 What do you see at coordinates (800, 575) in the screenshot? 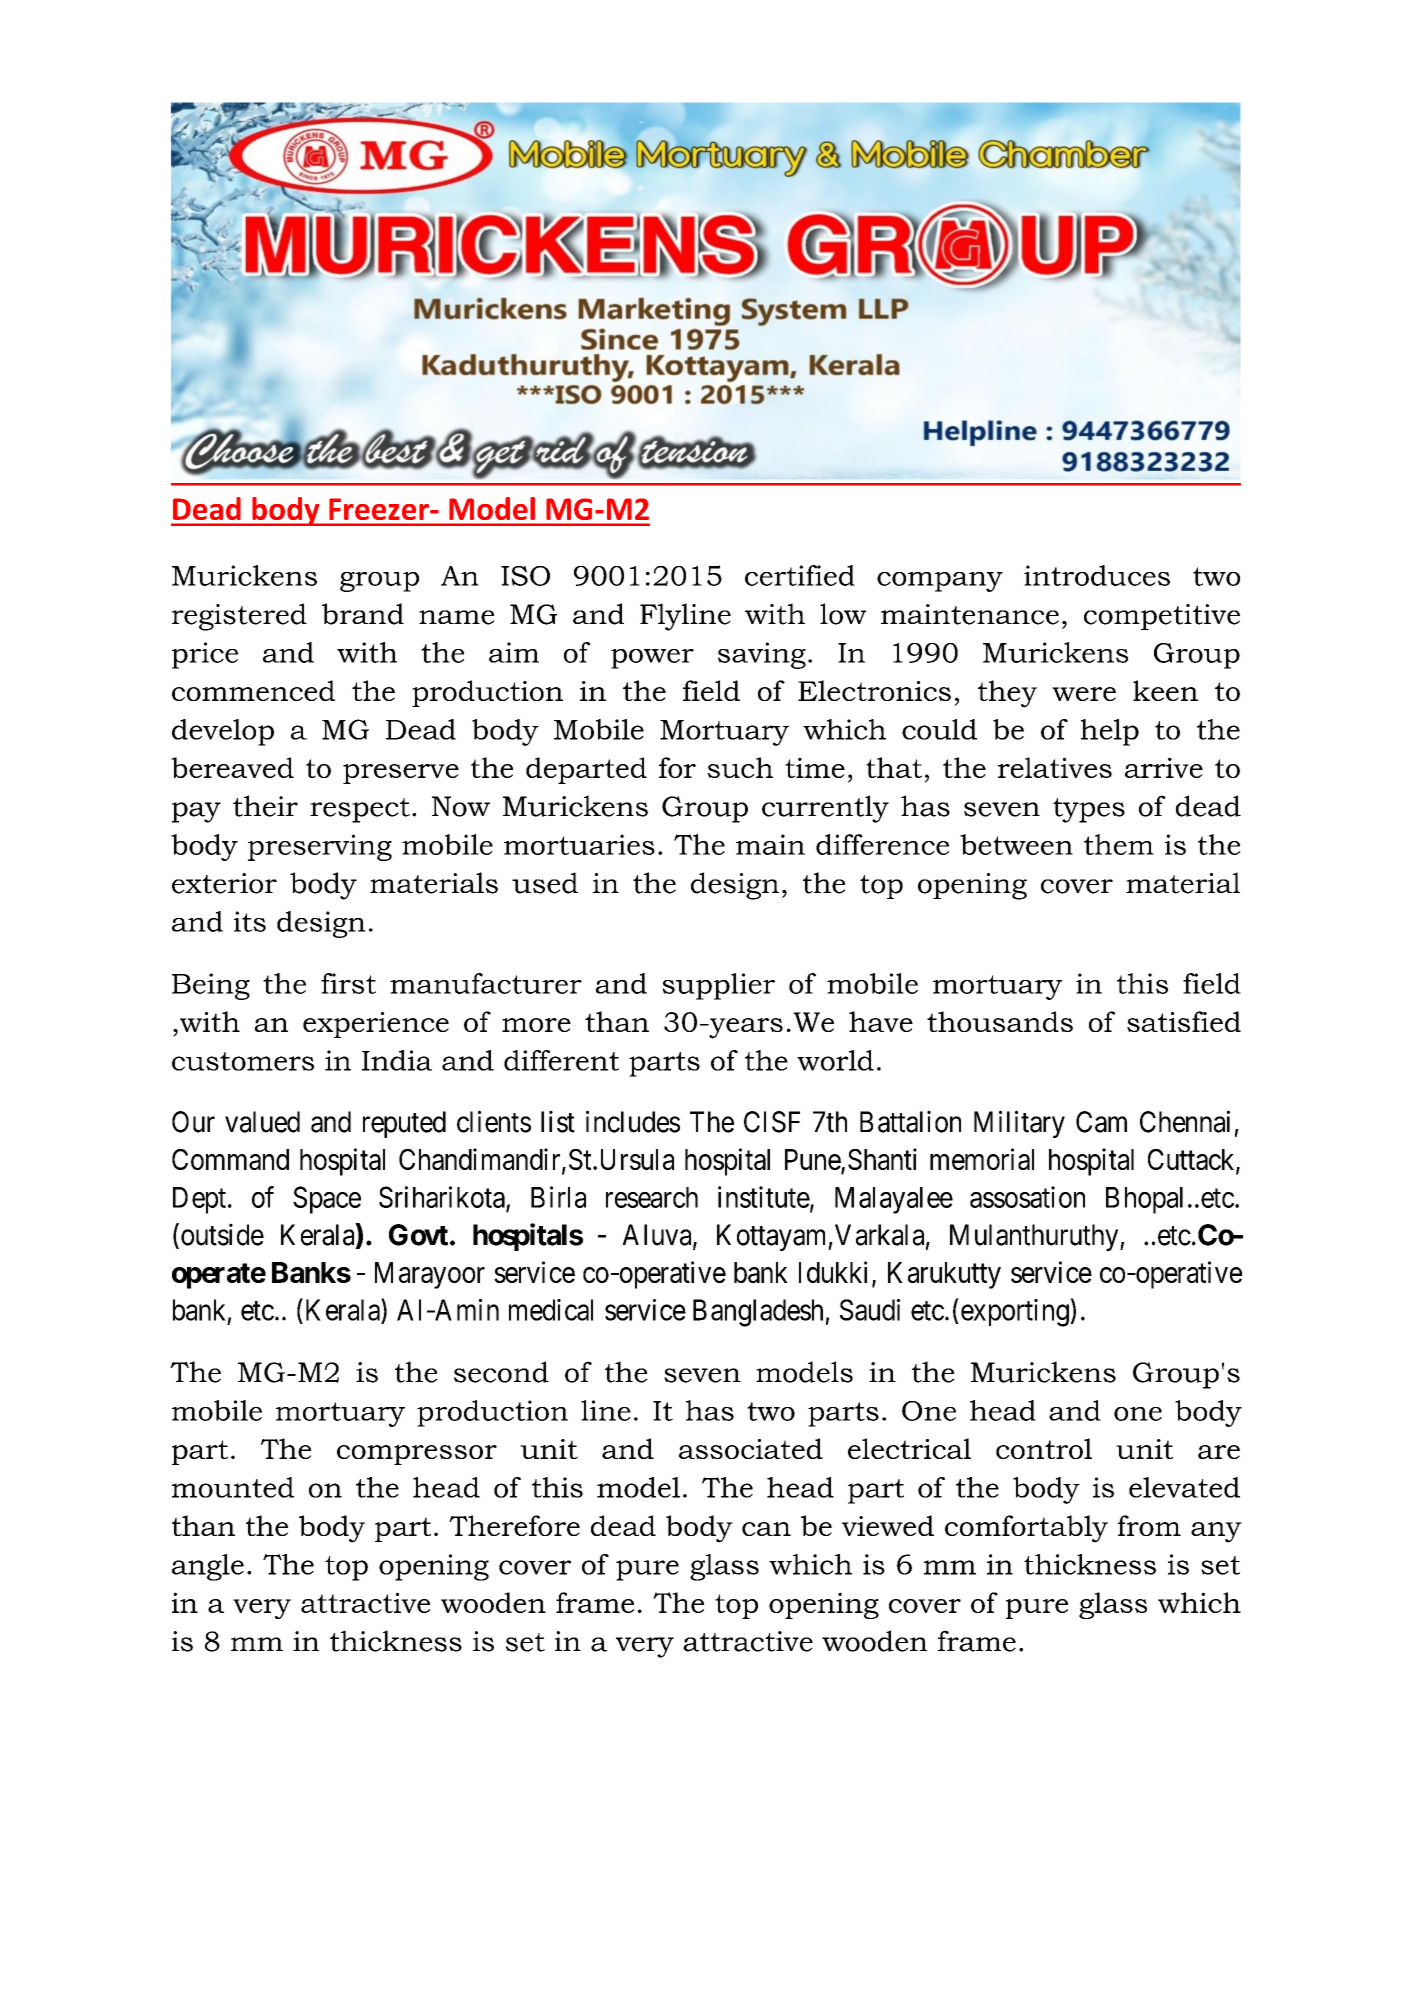
I see `certified` at bounding box center [800, 575].
